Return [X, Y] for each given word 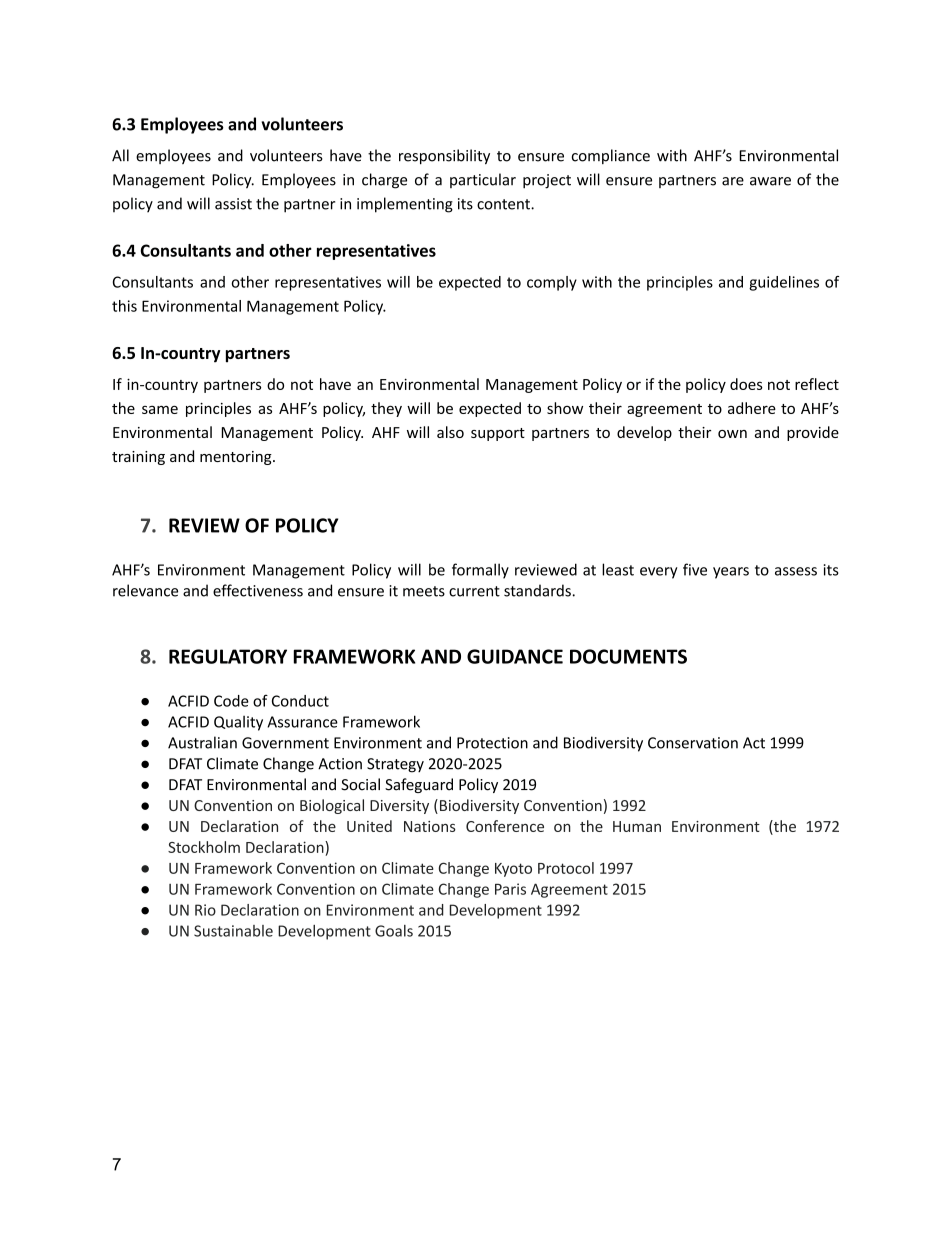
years [731, 573]
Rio [205, 910]
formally [480, 571]
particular [483, 180]
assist [233, 204]
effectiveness [258, 590]
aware [770, 181]
